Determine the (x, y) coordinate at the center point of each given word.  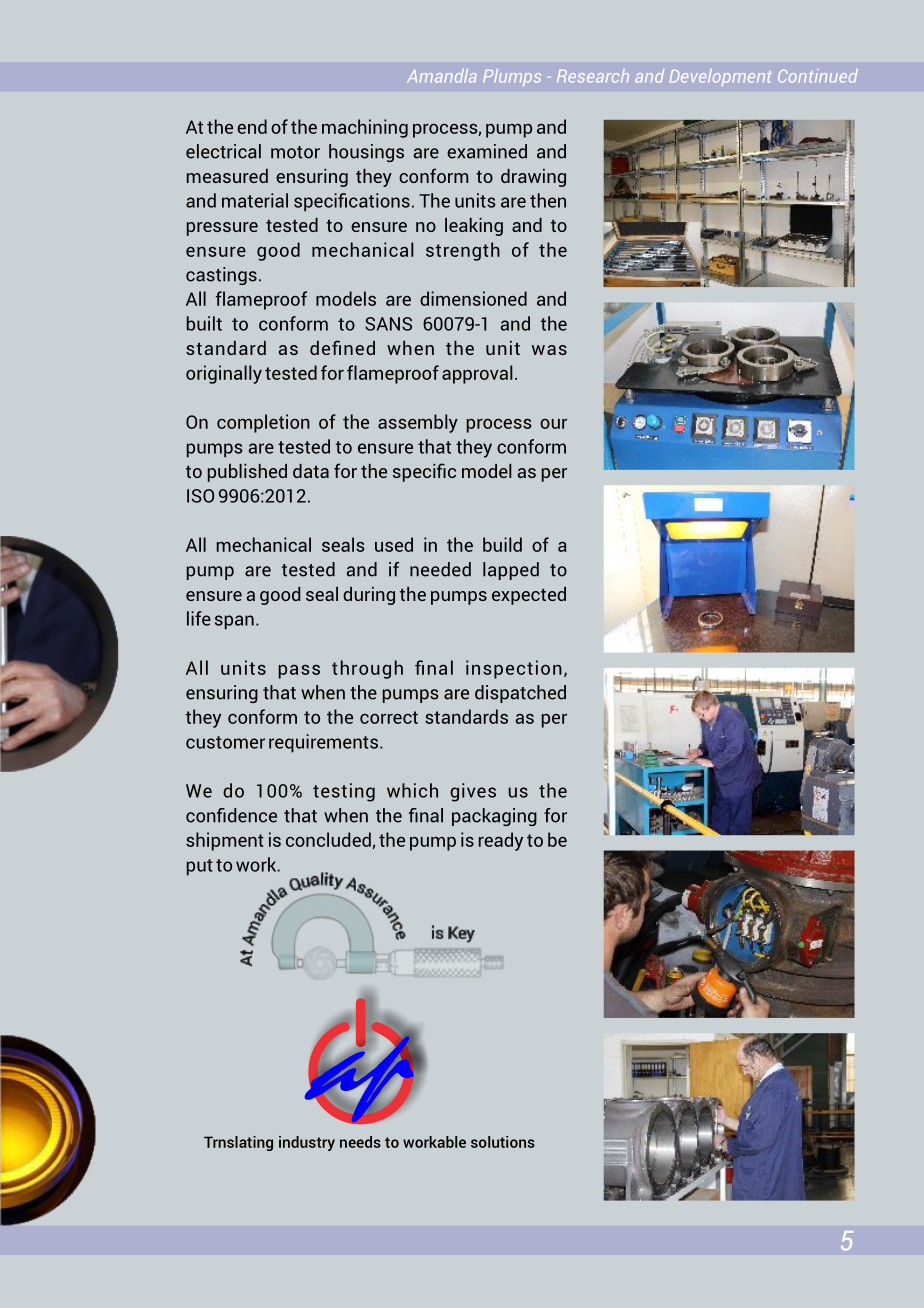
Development (720, 77)
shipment (225, 841)
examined (487, 151)
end (252, 126)
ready (501, 841)
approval (477, 374)
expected (529, 596)
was (549, 350)
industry (307, 1143)
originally (224, 374)
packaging (494, 817)
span (234, 622)
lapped (511, 571)
